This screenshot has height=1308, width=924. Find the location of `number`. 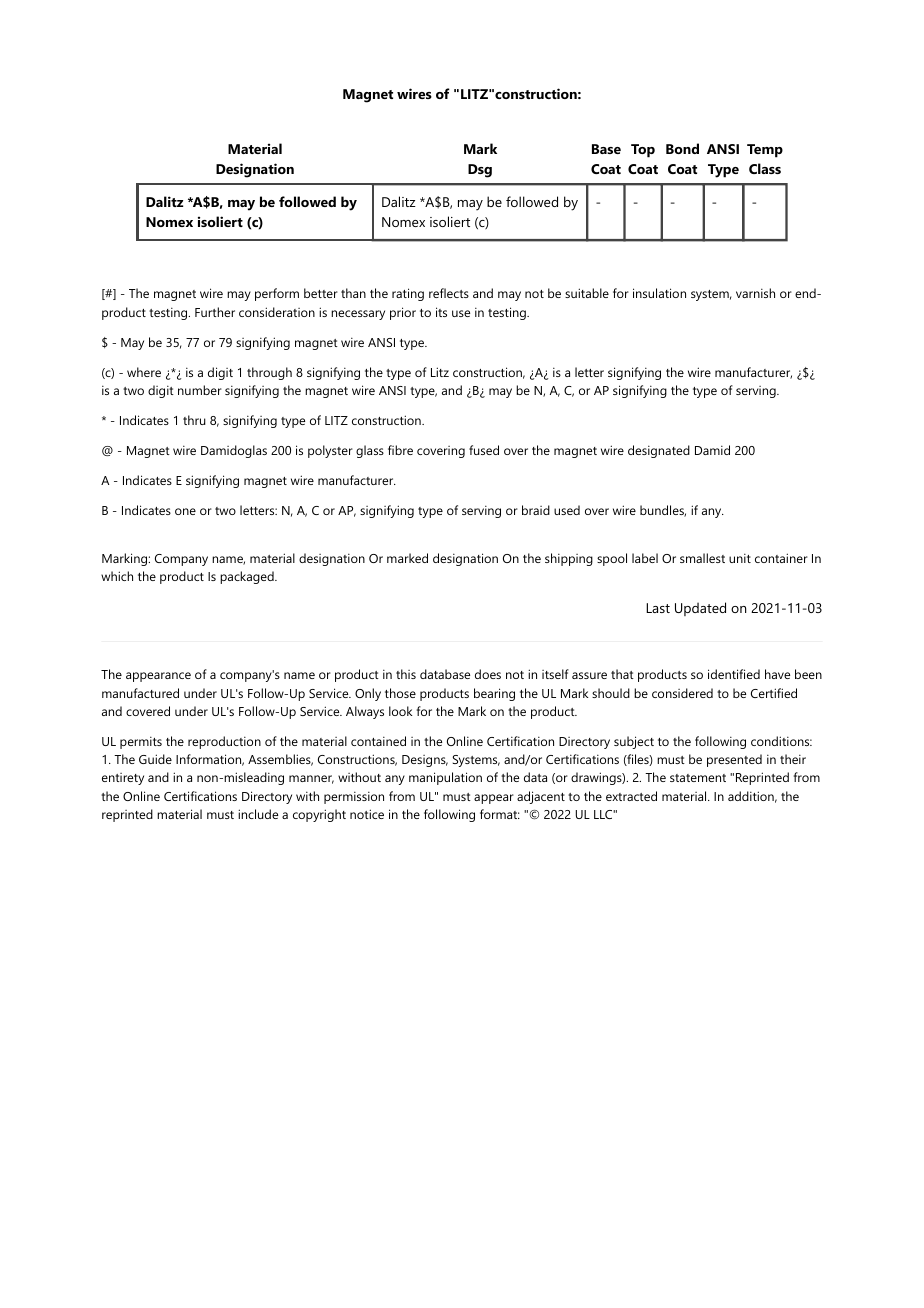

number is located at coordinates (200, 390).
